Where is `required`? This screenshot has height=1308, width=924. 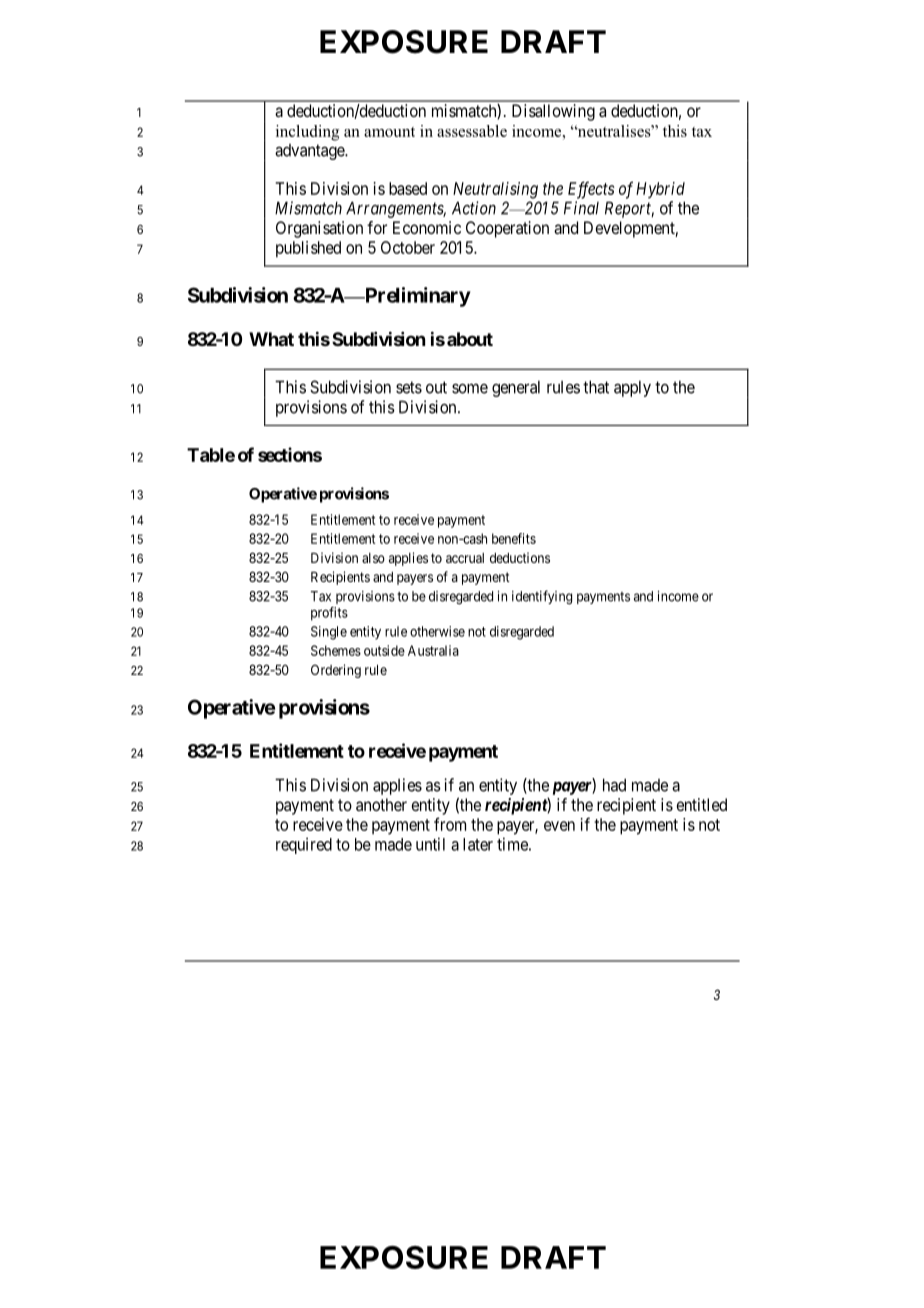
required is located at coordinates (304, 845).
